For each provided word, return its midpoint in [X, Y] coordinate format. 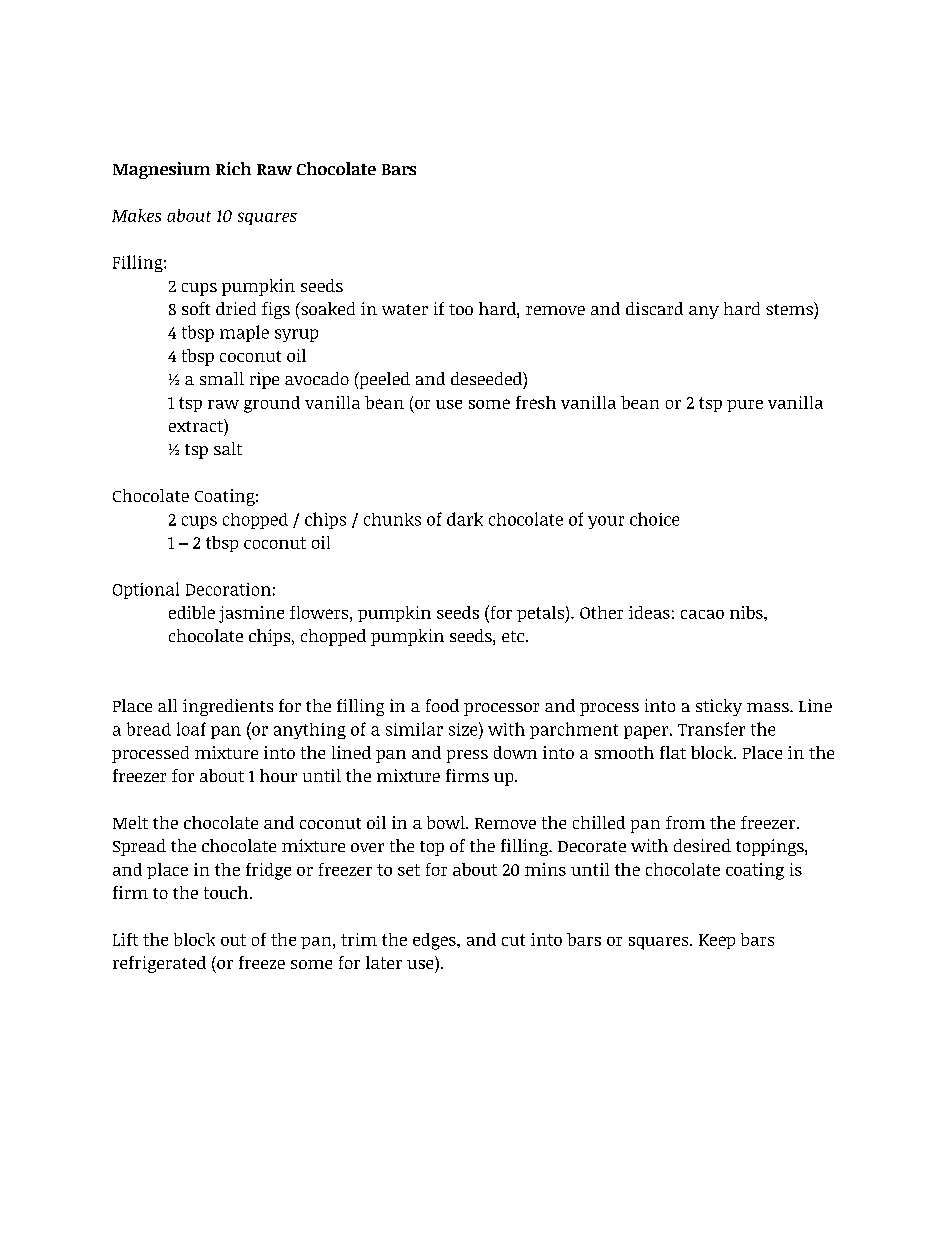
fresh [536, 402]
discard [654, 308]
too [461, 309]
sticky [719, 707]
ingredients [228, 707]
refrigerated [159, 964]
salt [228, 448]
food [442, 705]
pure [745, 406]
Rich [233, 168]
